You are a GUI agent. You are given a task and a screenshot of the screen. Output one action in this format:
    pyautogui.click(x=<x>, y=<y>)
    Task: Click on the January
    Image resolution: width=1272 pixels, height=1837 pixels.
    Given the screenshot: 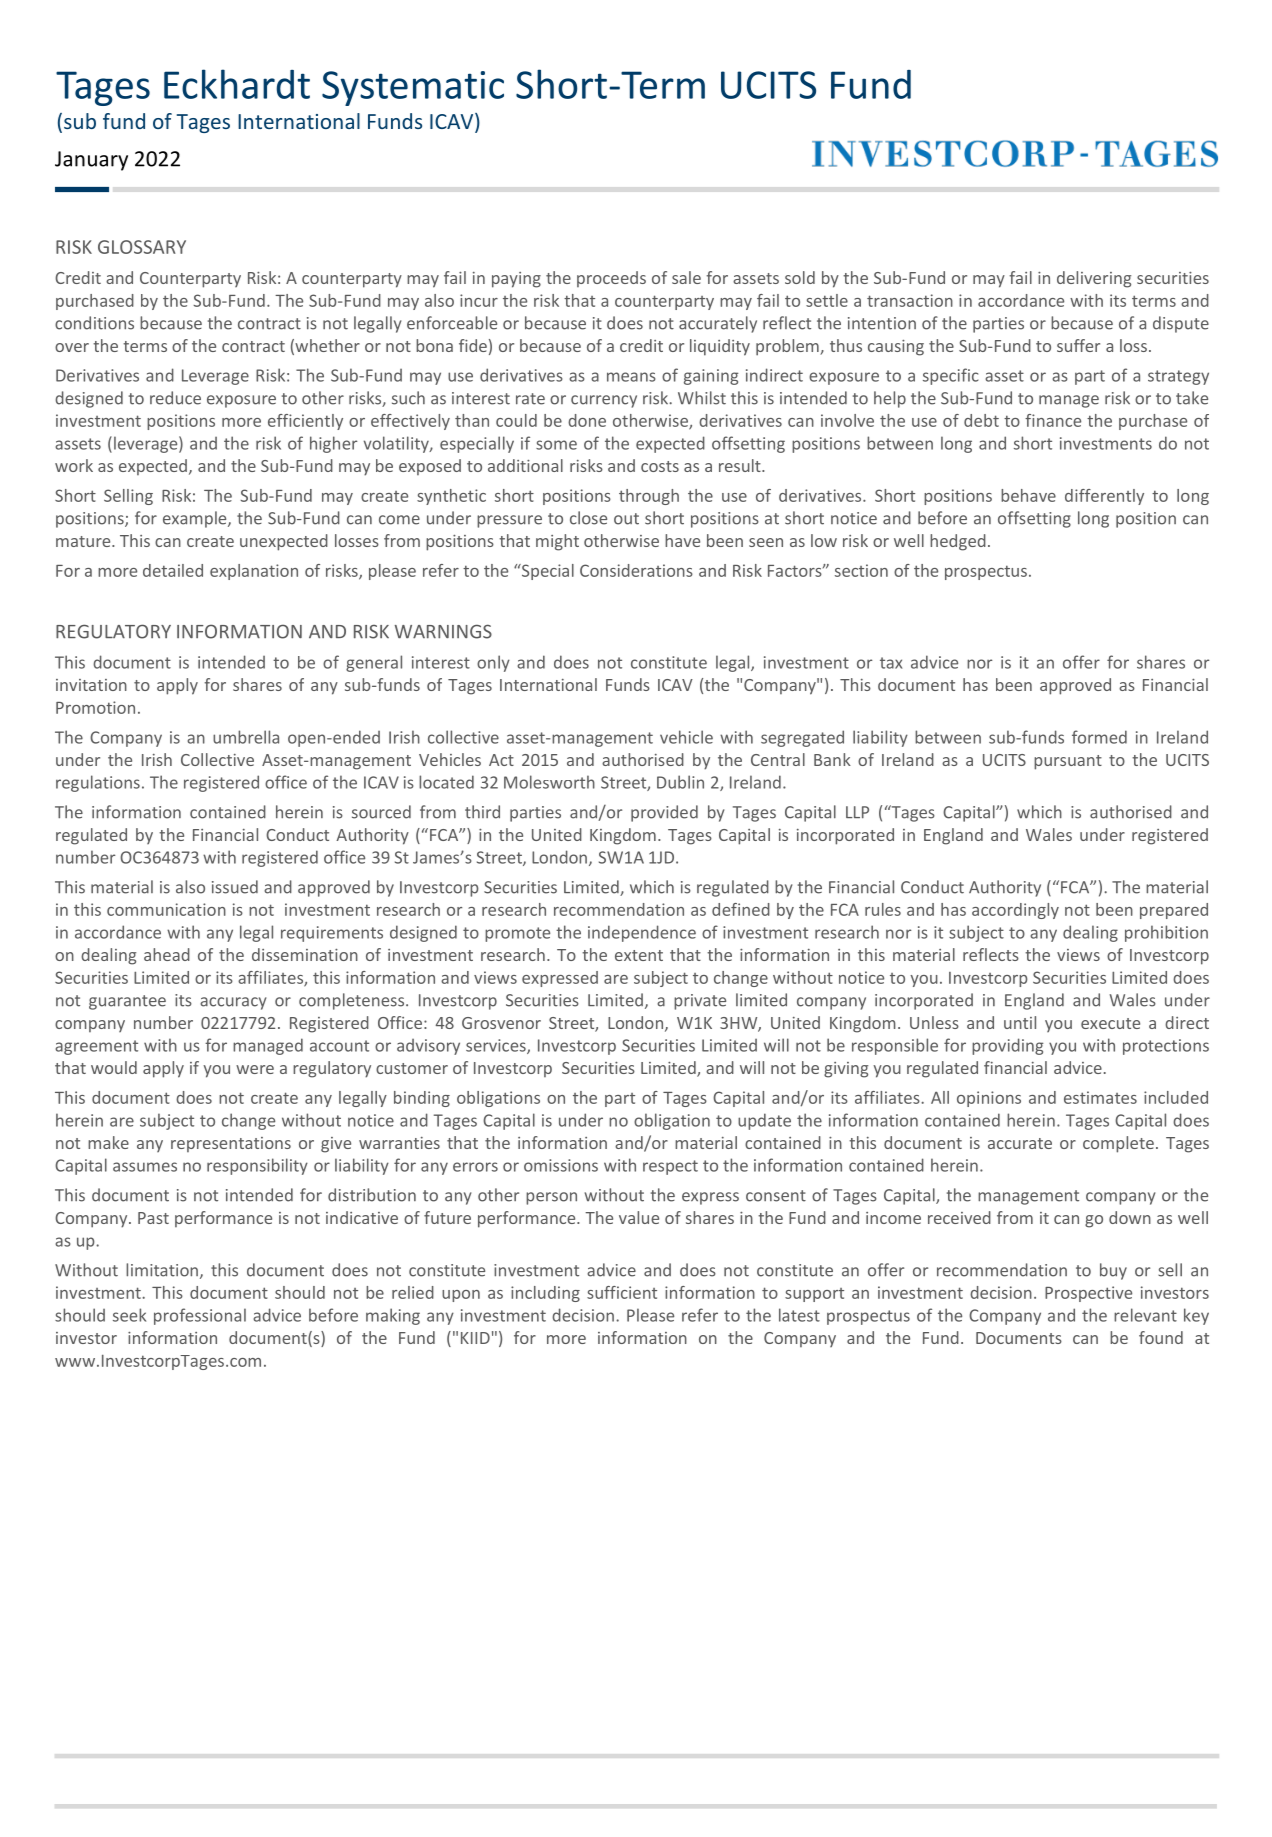 What is the action you would take?
    pyautogui.click(x=91, y=161)
